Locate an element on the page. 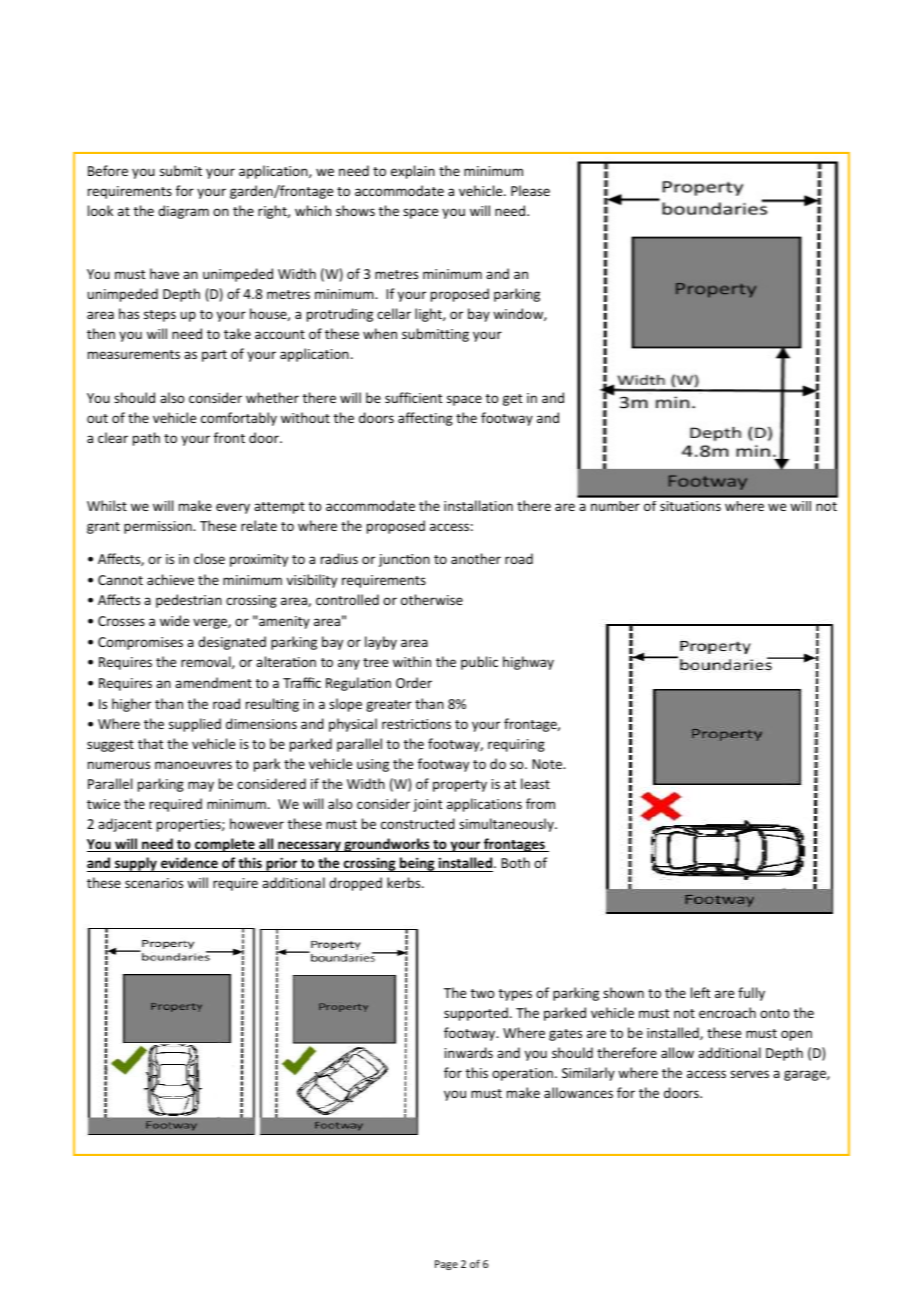 The width and height of the page is (924, 1308). serves is located at coordinates (749, 1074).
